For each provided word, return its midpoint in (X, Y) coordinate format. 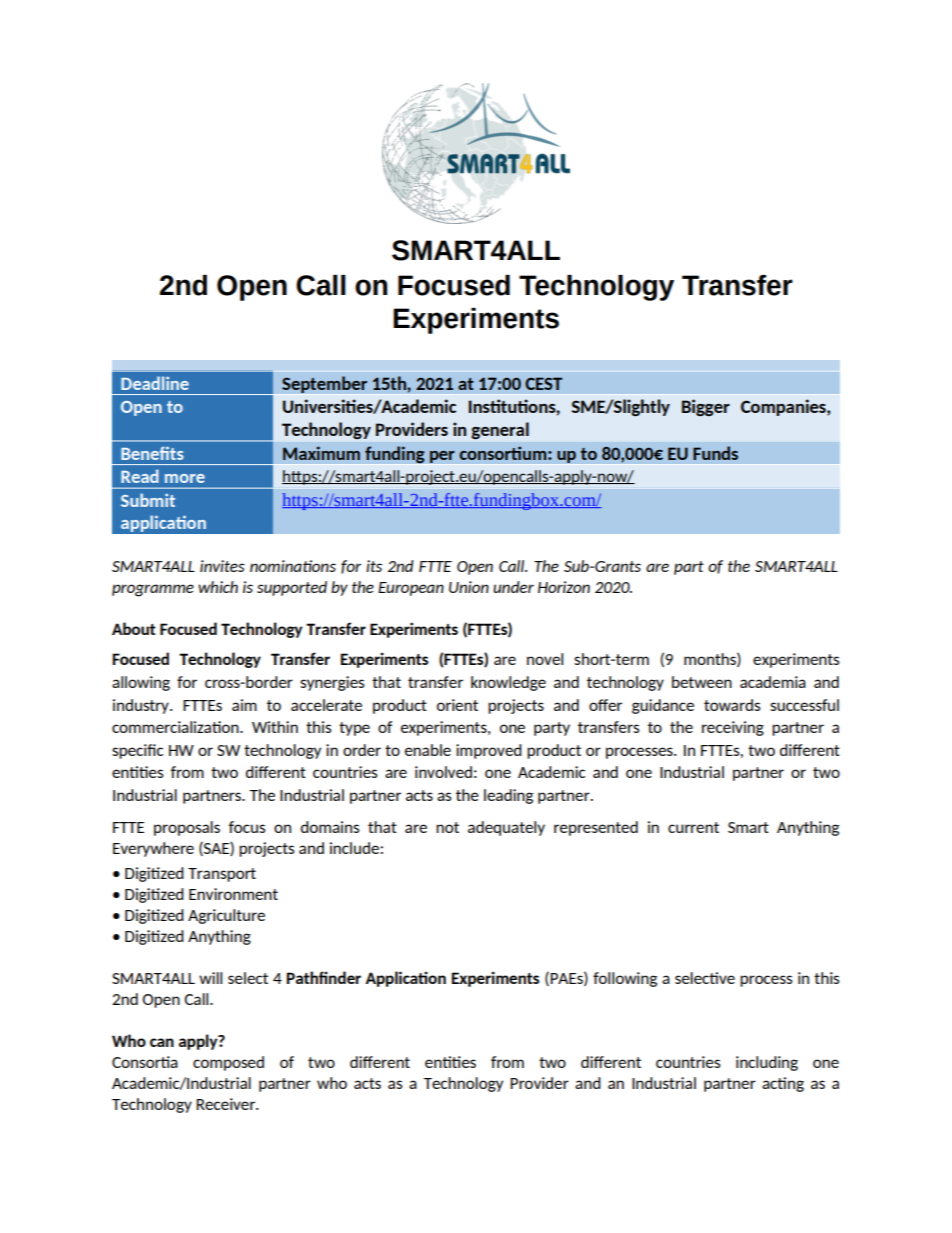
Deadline (155, 383)
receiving (733, 728)
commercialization (176, 727)
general (500, 430)
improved (489, 751)
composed (228, 1063)
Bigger (706, 408)
